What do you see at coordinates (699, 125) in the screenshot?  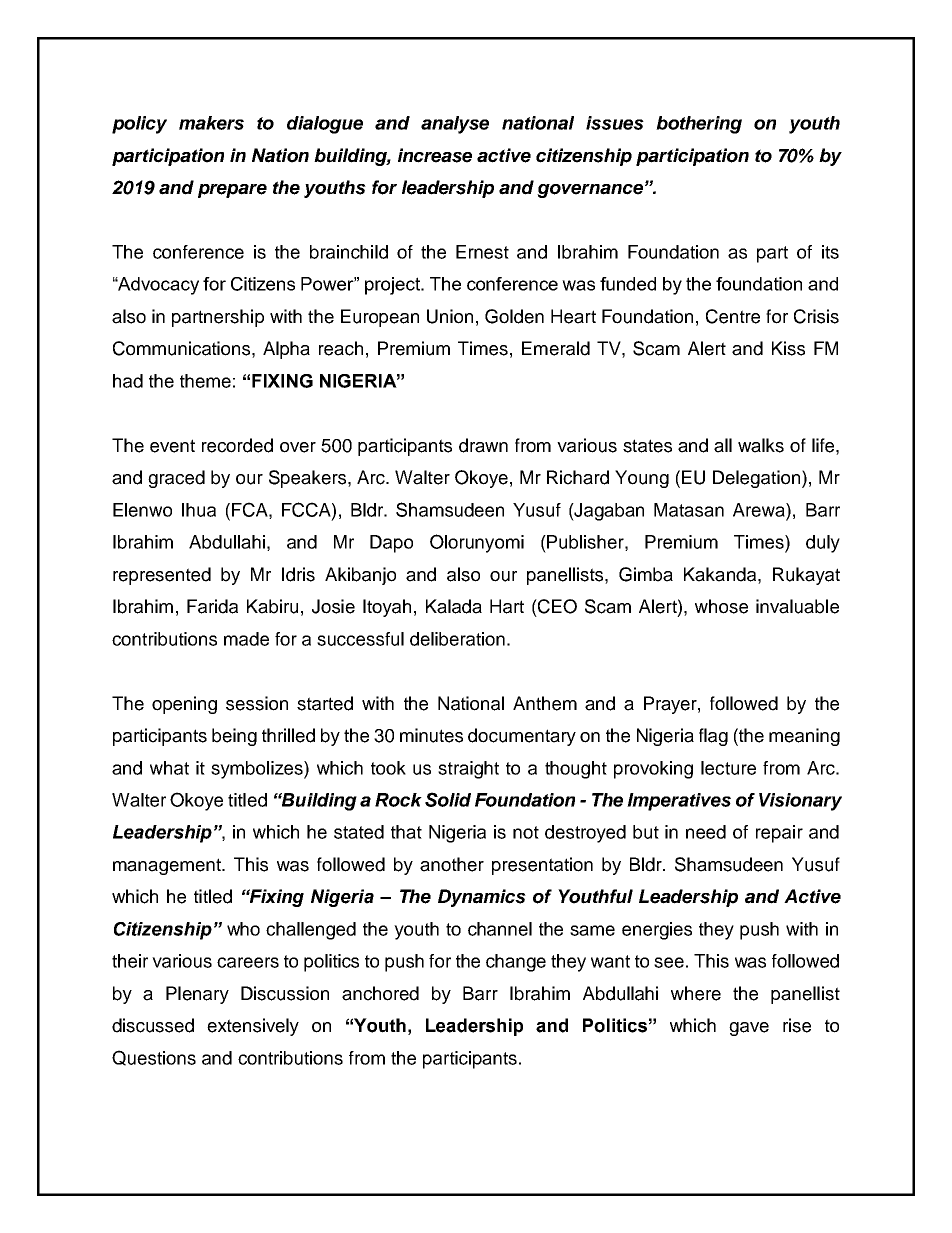 I see `bothering` at bounding box center [699, 125].
